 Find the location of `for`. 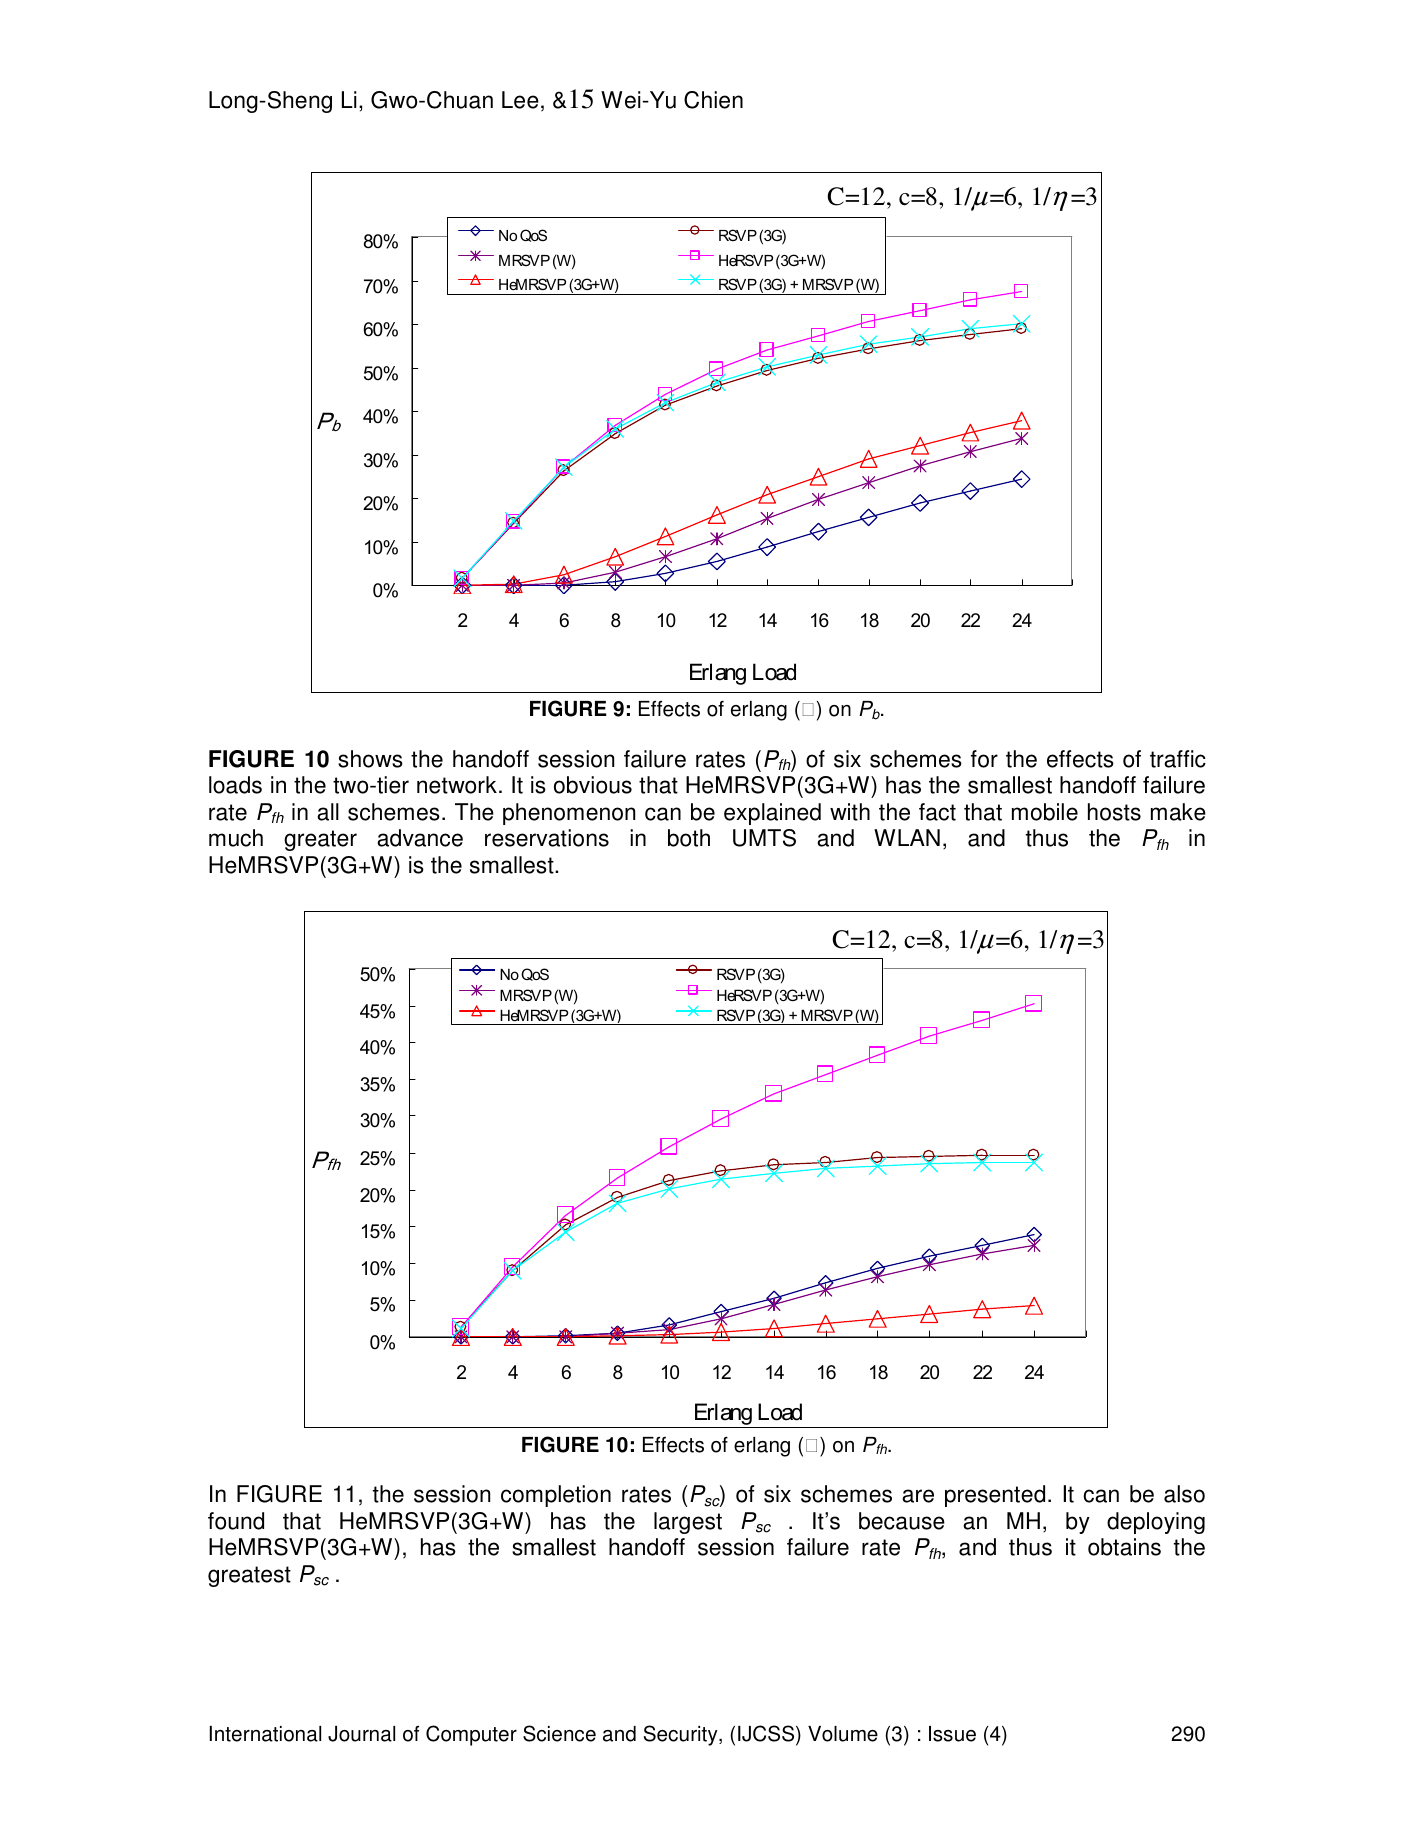

for is located at coordinates (984, 759).
